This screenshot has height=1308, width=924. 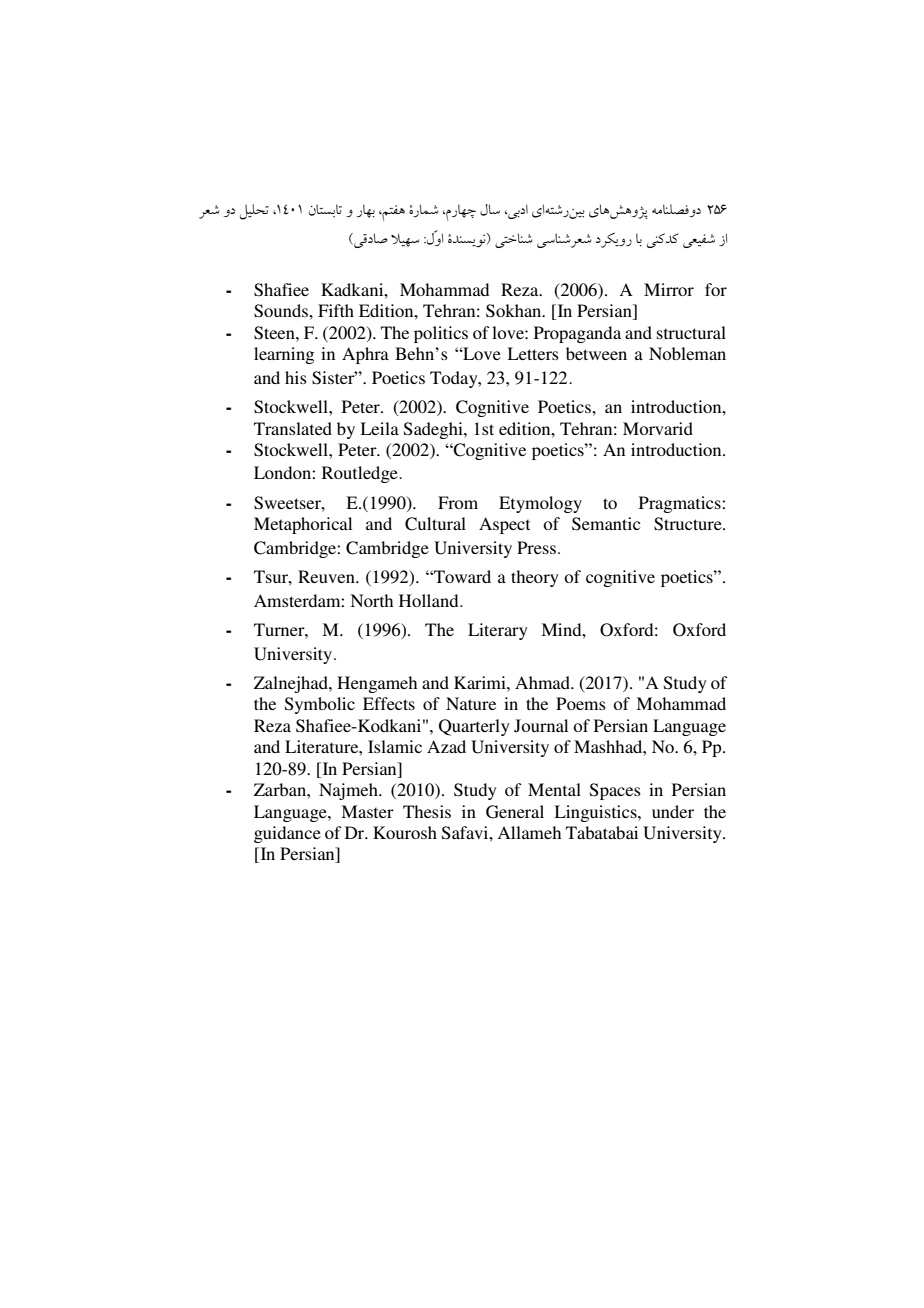 What do you see at coordinates (498, 631) in the screenshot?
I see `Literary` at bounding box center [498, 631].
